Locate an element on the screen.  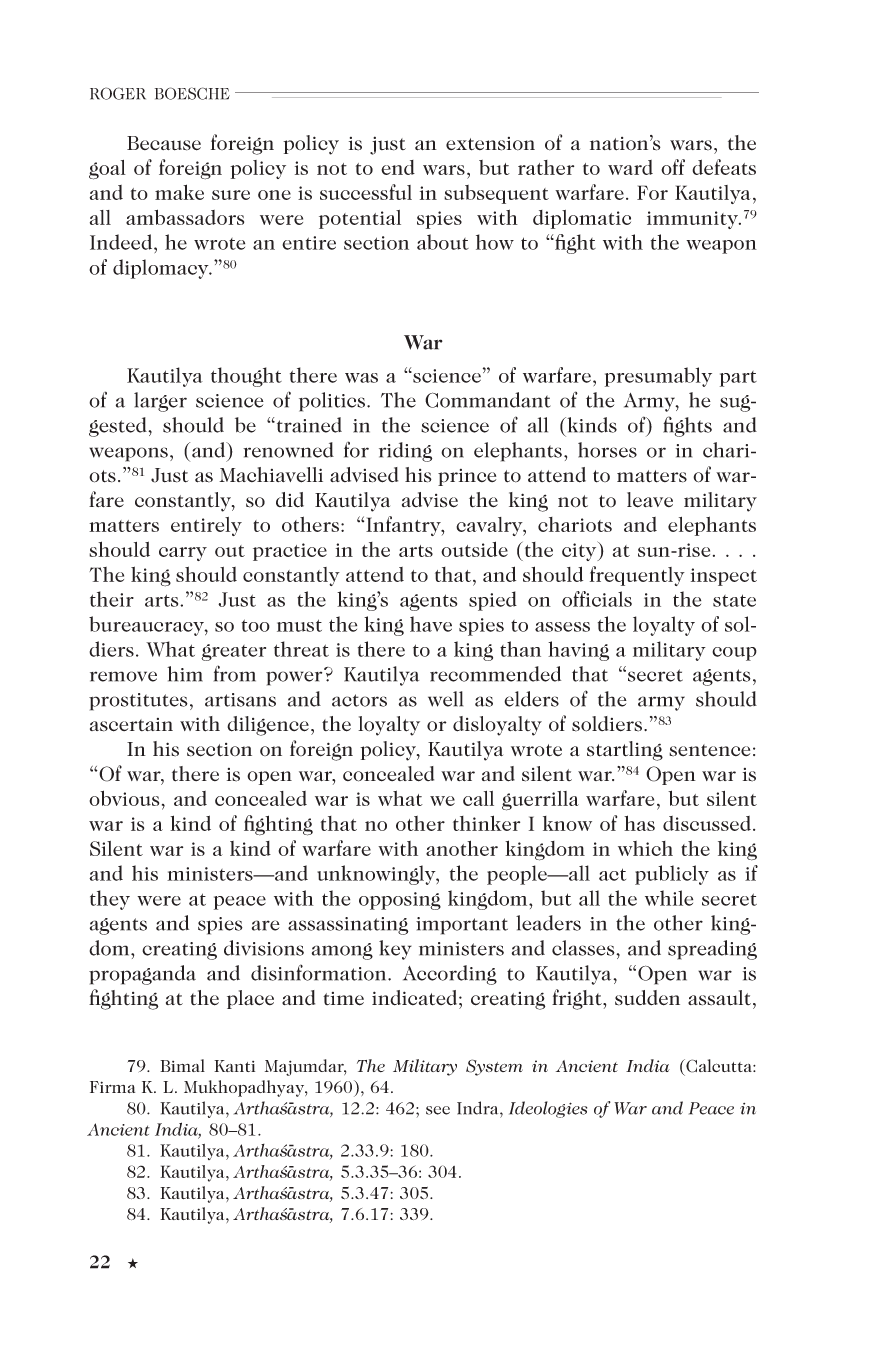
Kanti is located at coordinates (234, 1066).
